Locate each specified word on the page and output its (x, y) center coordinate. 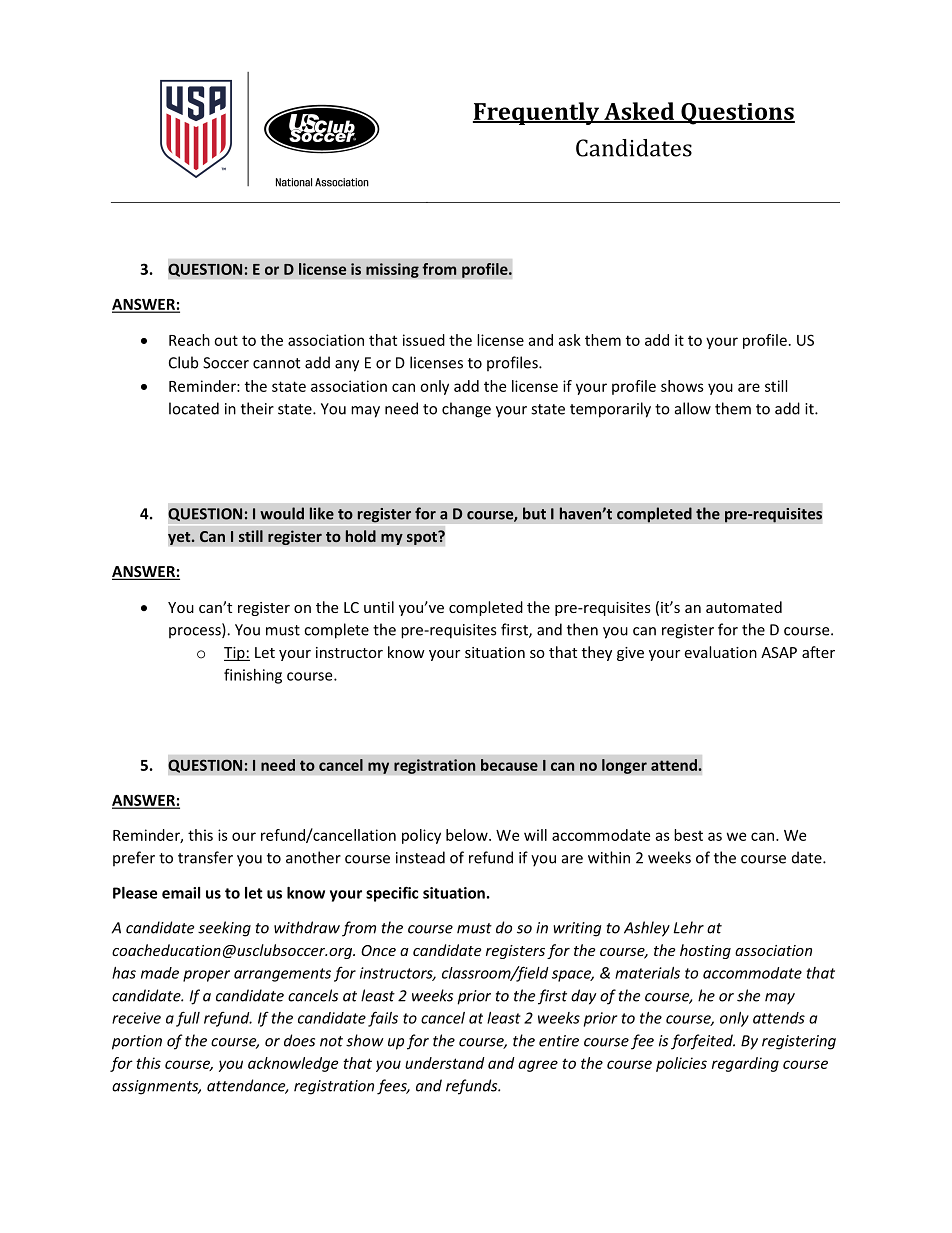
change (466, 410)
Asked (639, 112)
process (196, 633)
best (688, 835)
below (468, 835)
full (188, 1019)
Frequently (537, 113)
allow (693, 408)
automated (744, 607)
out (226, 340)
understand (445, 1063)
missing (392, 270)
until (379, 607)
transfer (205, 857)
